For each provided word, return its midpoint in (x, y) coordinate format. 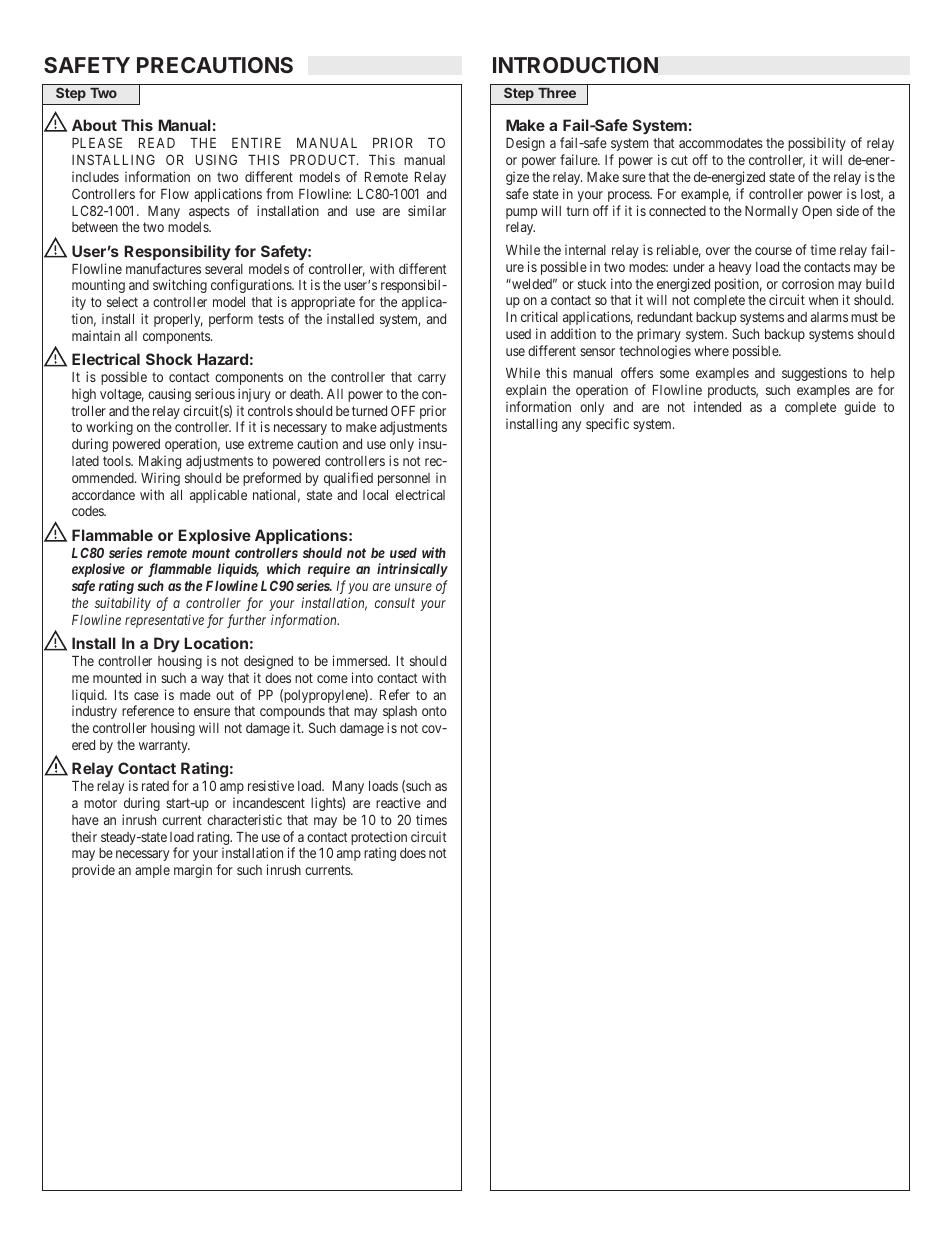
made (195, 695)
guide (860, 408)
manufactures (163, 268)
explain (526, 391)
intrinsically (412, 570)
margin (193, 871)
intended (717, 406)
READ (157, 143)
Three (557, 93)
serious (215, 393)
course (773, 251)
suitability (123, 604)
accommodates (721, 143)
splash (400, 712)
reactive (398, 802)
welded (532, 284)
